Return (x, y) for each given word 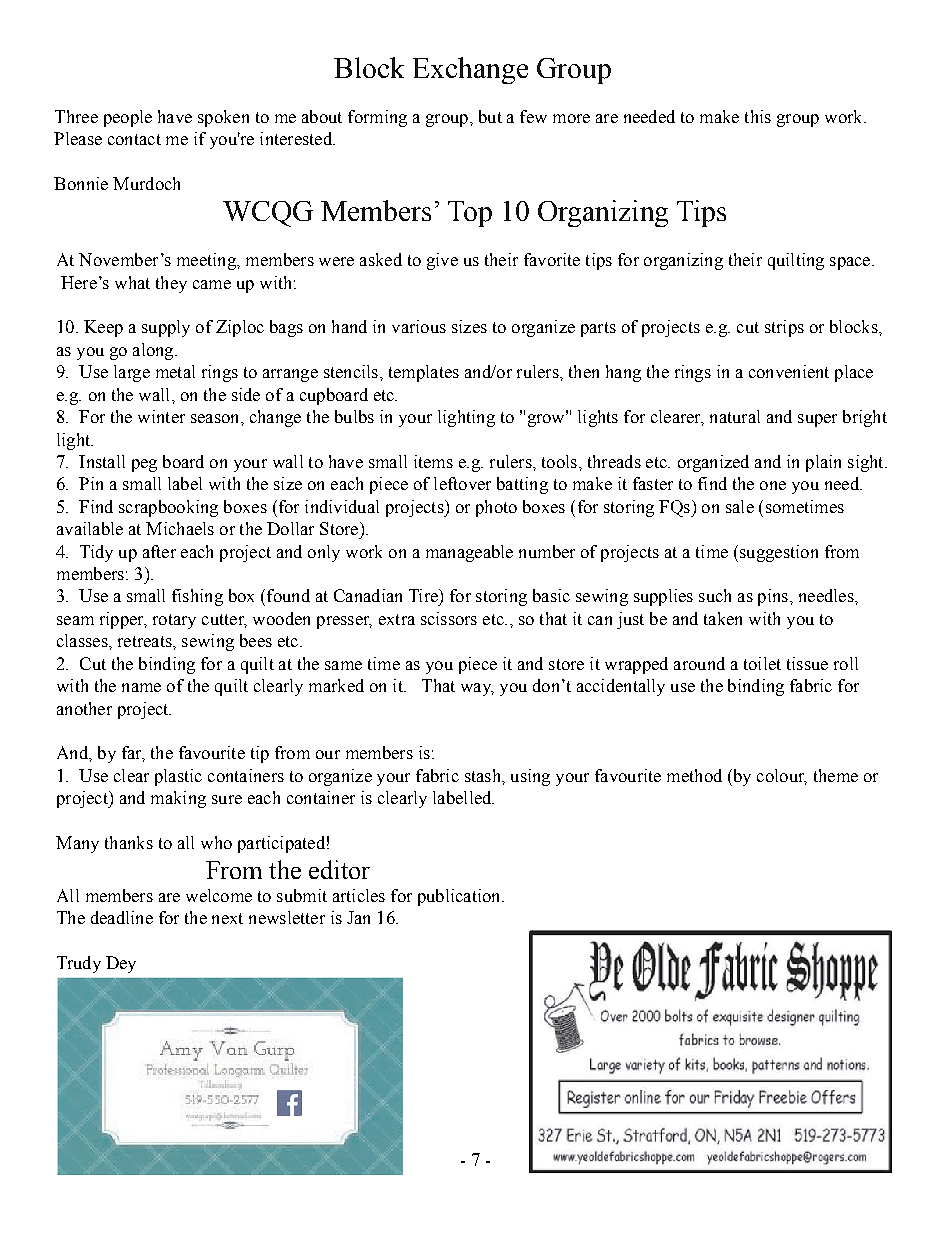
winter (161, 416)
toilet (762, 663)
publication (460, 897)
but (490, 116)
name (141, 687)
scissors (449, 618)
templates (424, 373)
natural (735, 416)
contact (134, 139)
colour (782, 777)
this (758, 116)
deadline (122, 917)
